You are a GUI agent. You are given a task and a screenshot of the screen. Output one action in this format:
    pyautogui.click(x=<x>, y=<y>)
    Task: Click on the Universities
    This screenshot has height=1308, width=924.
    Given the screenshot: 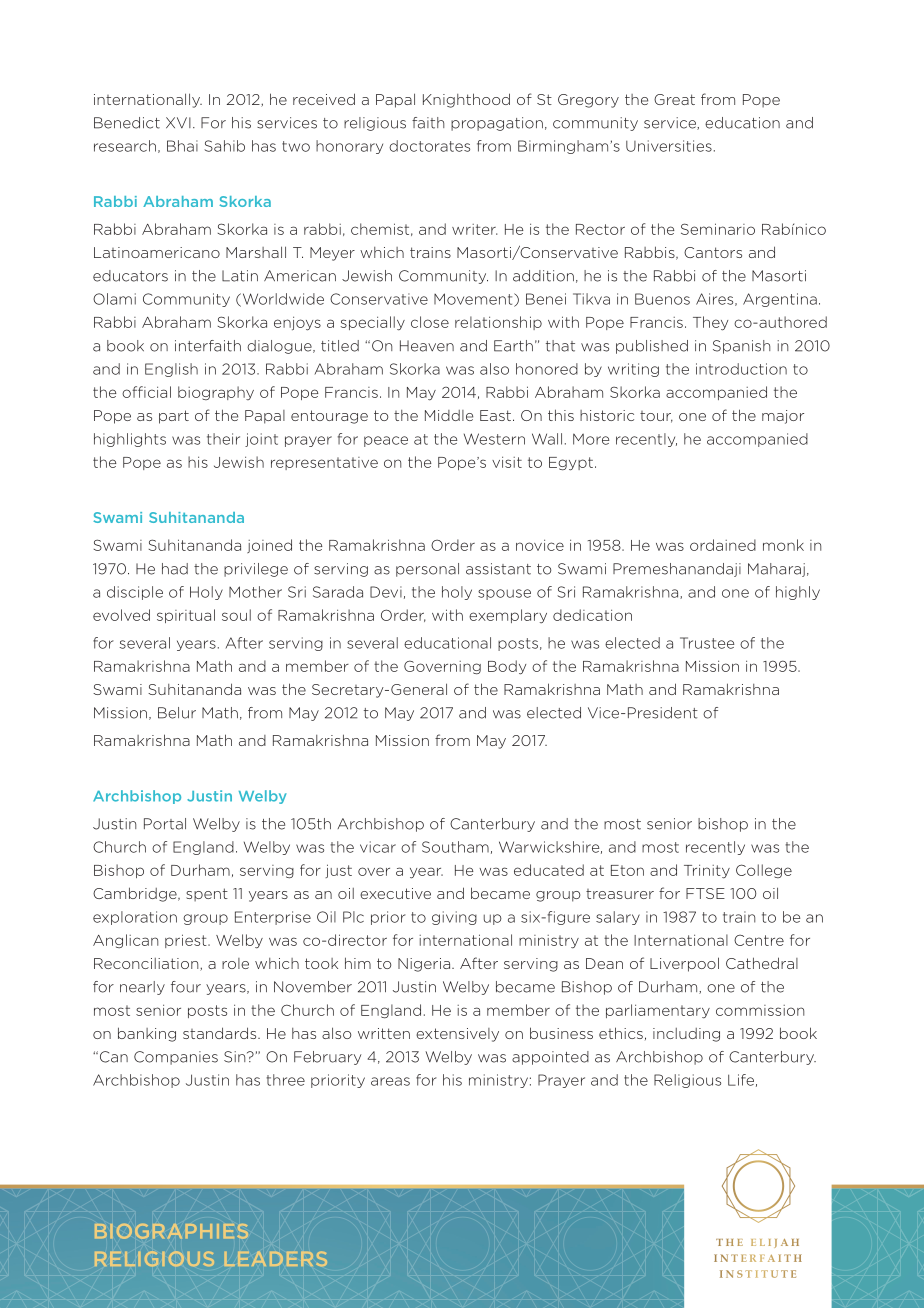 What is the action you would take?
    pyautogui.click(x=669, y=146)
